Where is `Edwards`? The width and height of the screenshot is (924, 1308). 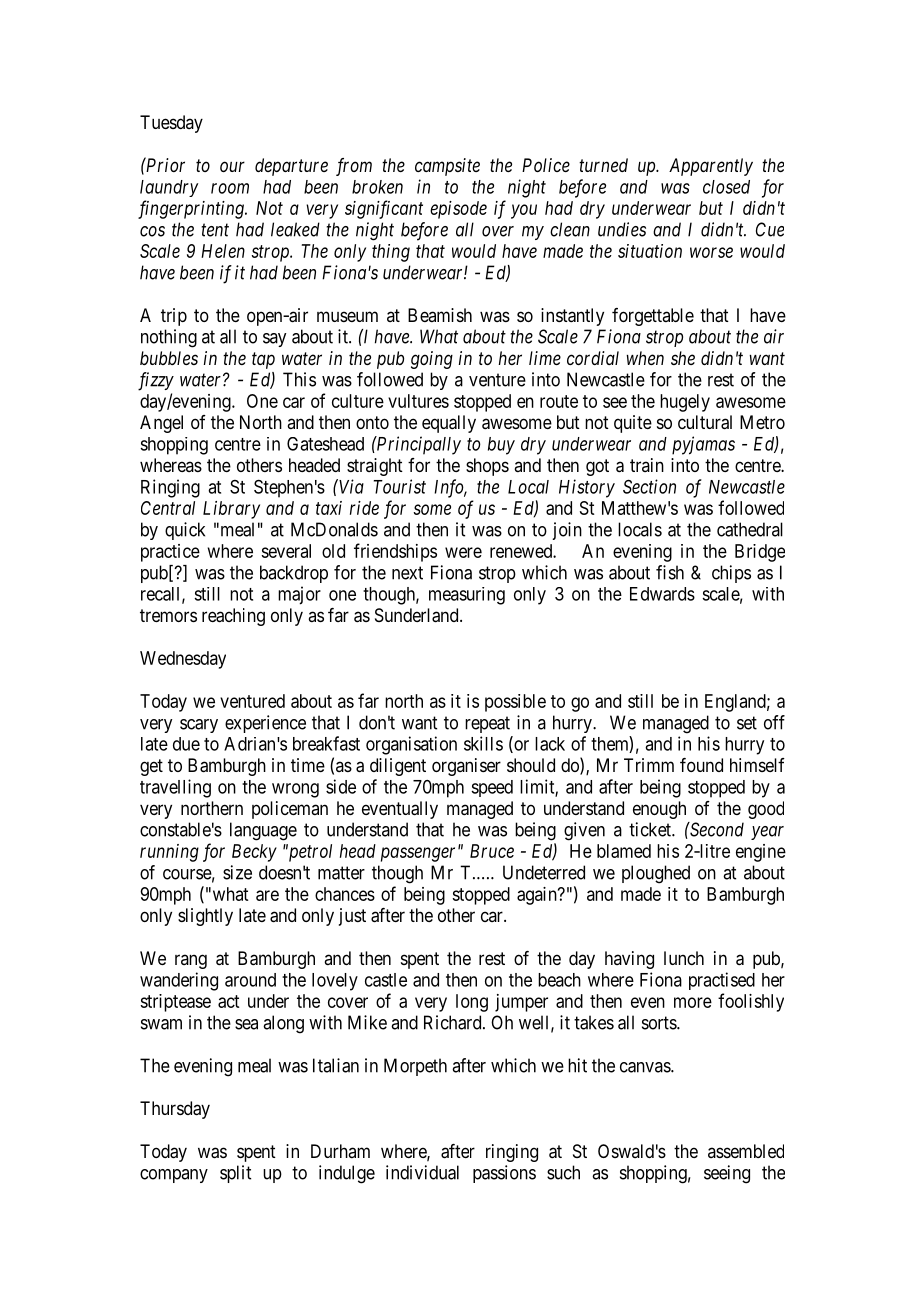 Edwards is located at coordinates (662, 594).
